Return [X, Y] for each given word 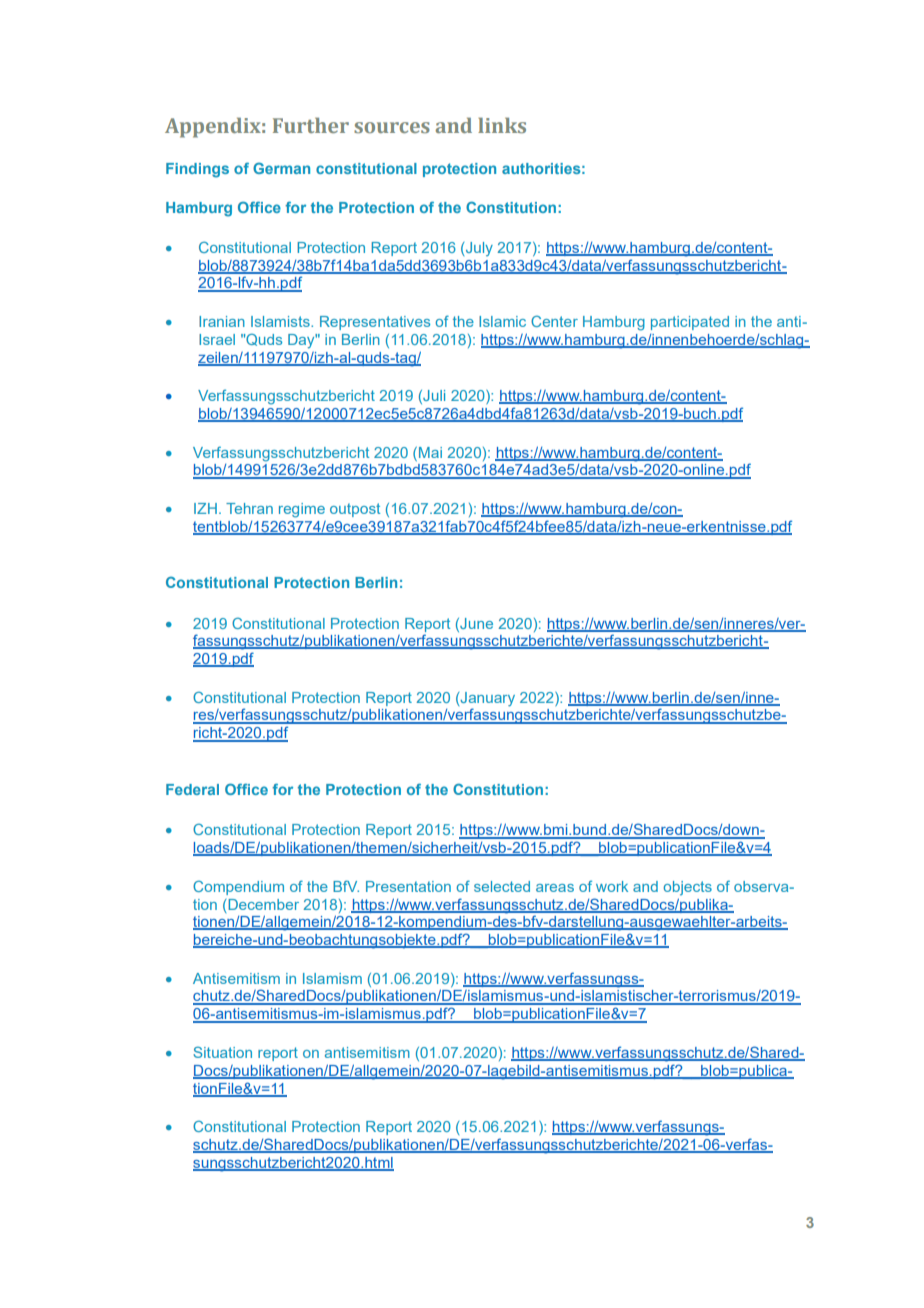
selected [502, 886]
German [281, 168]
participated [690, 323]
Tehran [249, 508]
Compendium [238, 888]
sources [392, 127]
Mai [429, 452]
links [502, 125]
